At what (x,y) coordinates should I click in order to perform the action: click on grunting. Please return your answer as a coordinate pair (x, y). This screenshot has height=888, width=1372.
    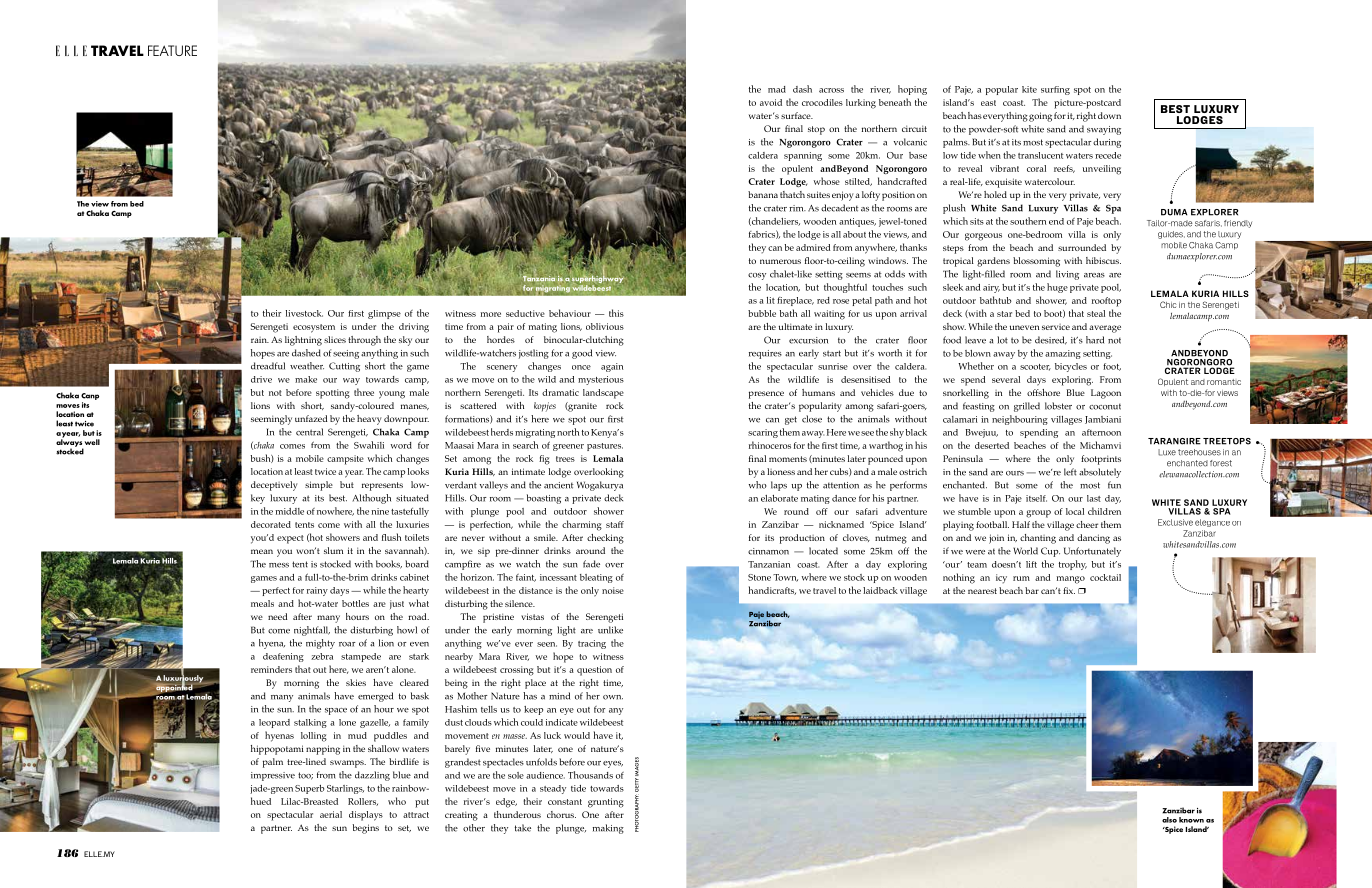
    Looking at the image, I should click on (606, 803).
